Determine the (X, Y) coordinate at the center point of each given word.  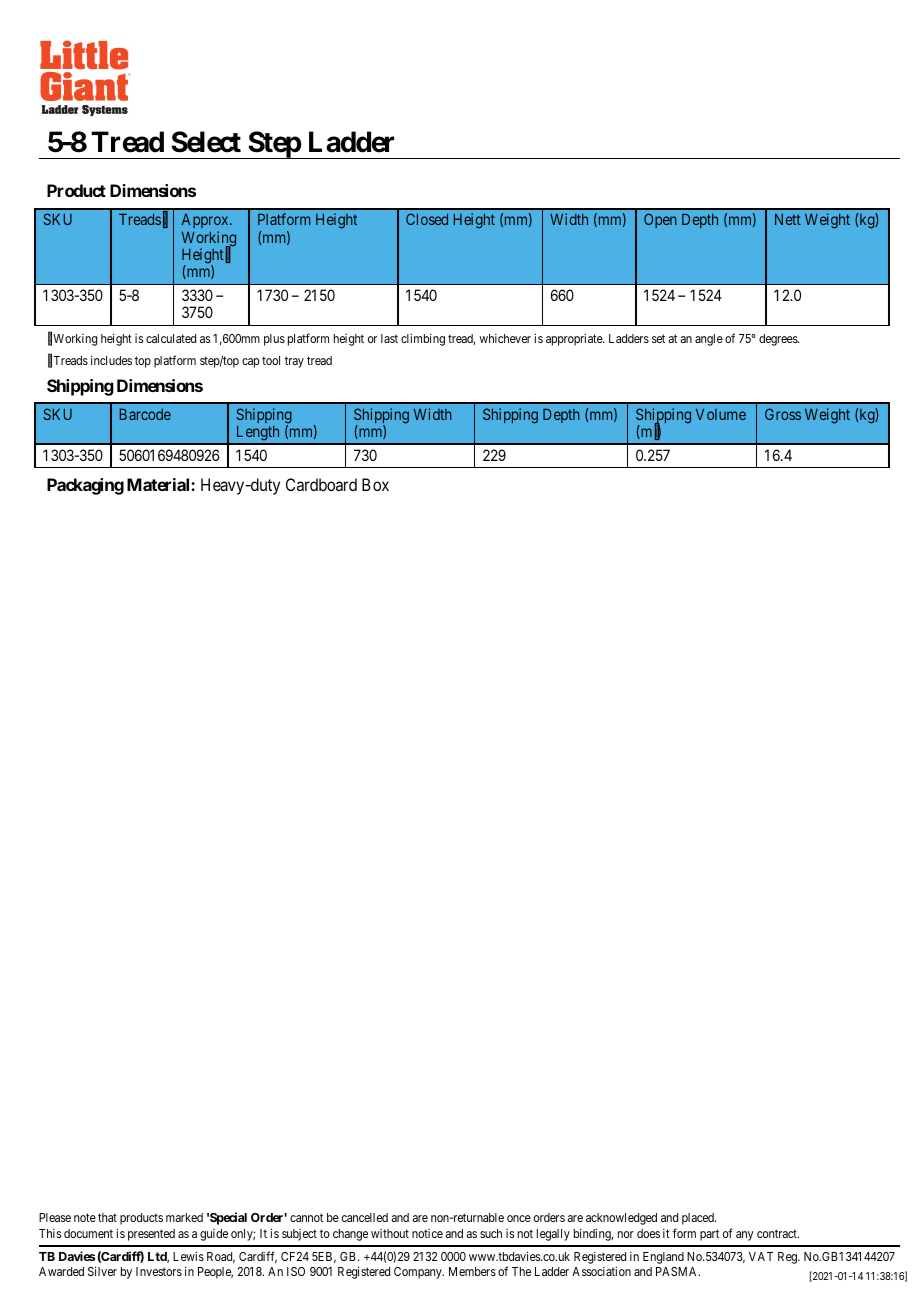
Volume (721, 414)
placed (699, 1219)
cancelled (365, 1217)
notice (427, 1233)
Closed (427, 219)
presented (151, 1235)
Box (375, 484)
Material (159, 484)
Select (206, 142)
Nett (788, 219)
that (107, 1217)
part (709, 1235)
